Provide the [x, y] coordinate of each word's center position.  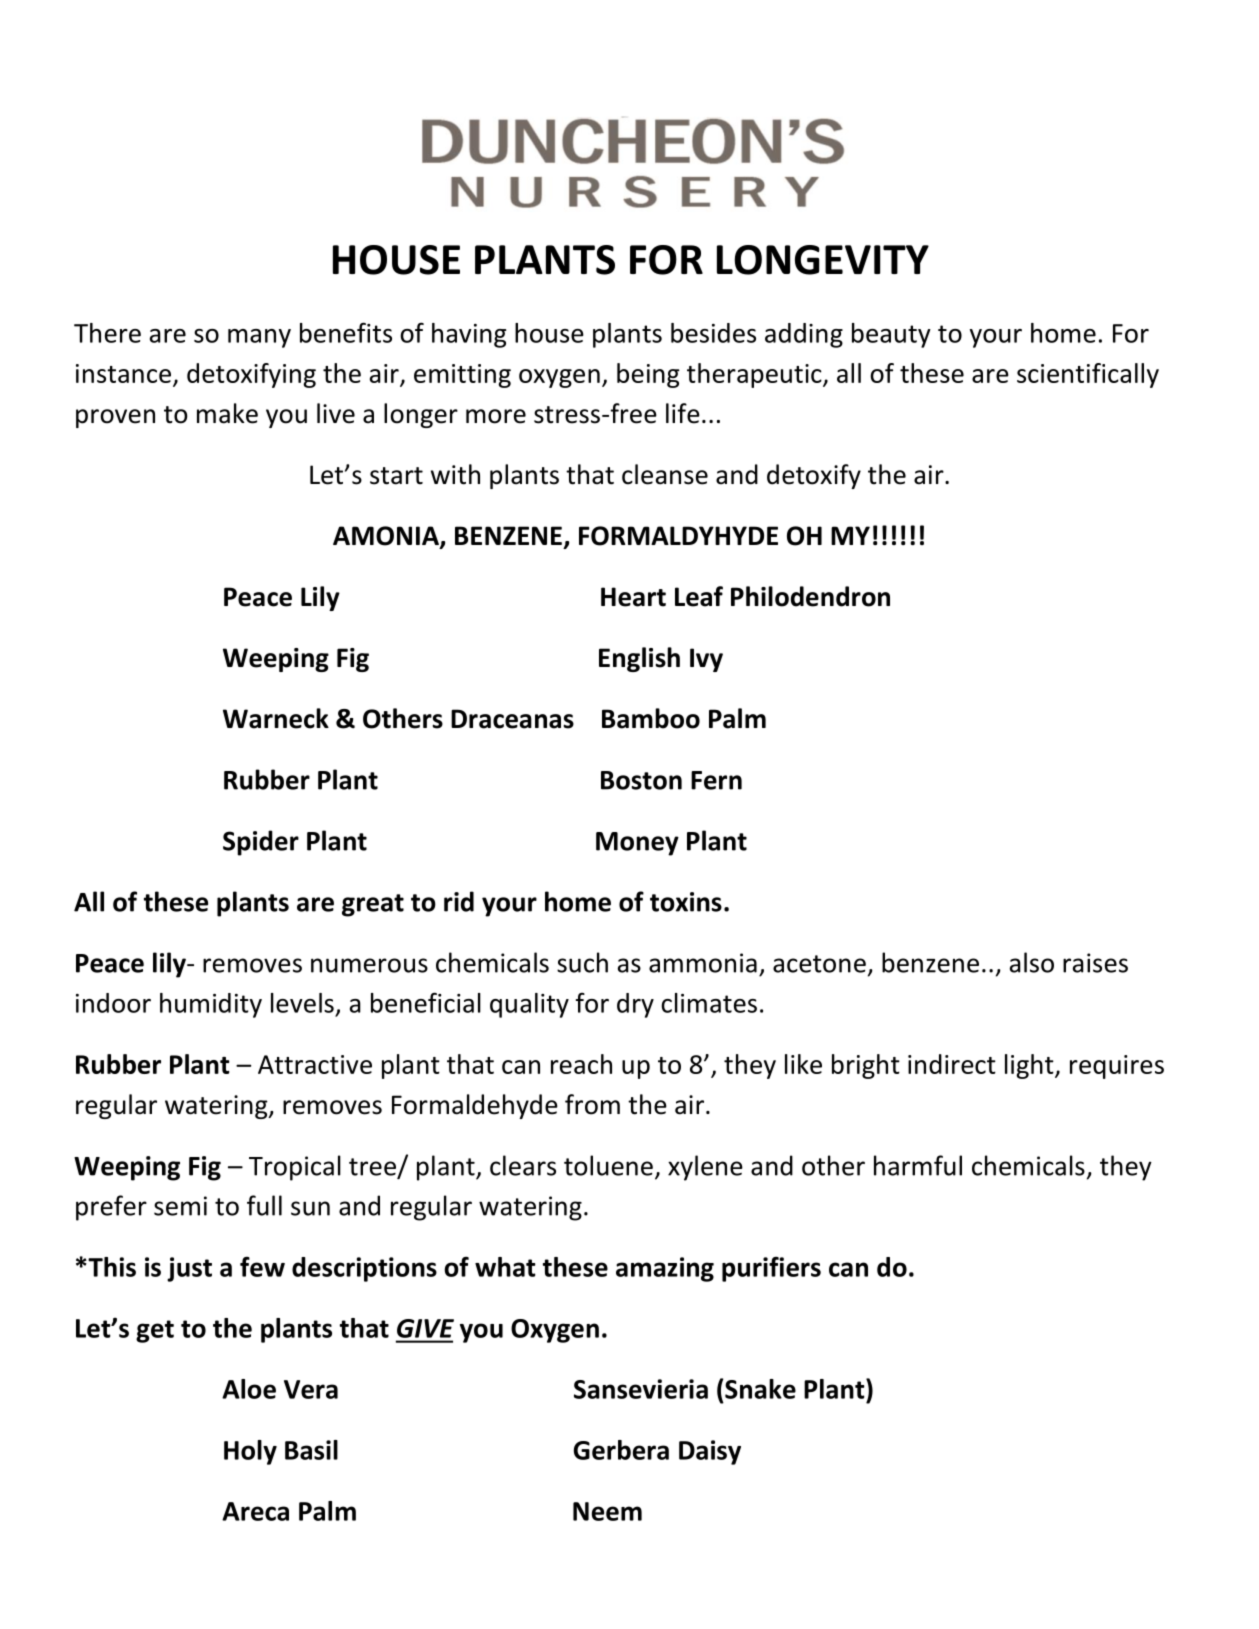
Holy [250, 1452]
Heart [633, 597]
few [262, 1266]
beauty [891, 335]
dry [635, 1005]
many [259, 338]
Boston [641, 780]
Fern [716, 780]
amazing [665, 1269]
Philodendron [810, 596]
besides [713, 333]
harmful [918, 1165]
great [373, 905]
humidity [211, 1005]
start [396, 476]
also [1032, 962]
